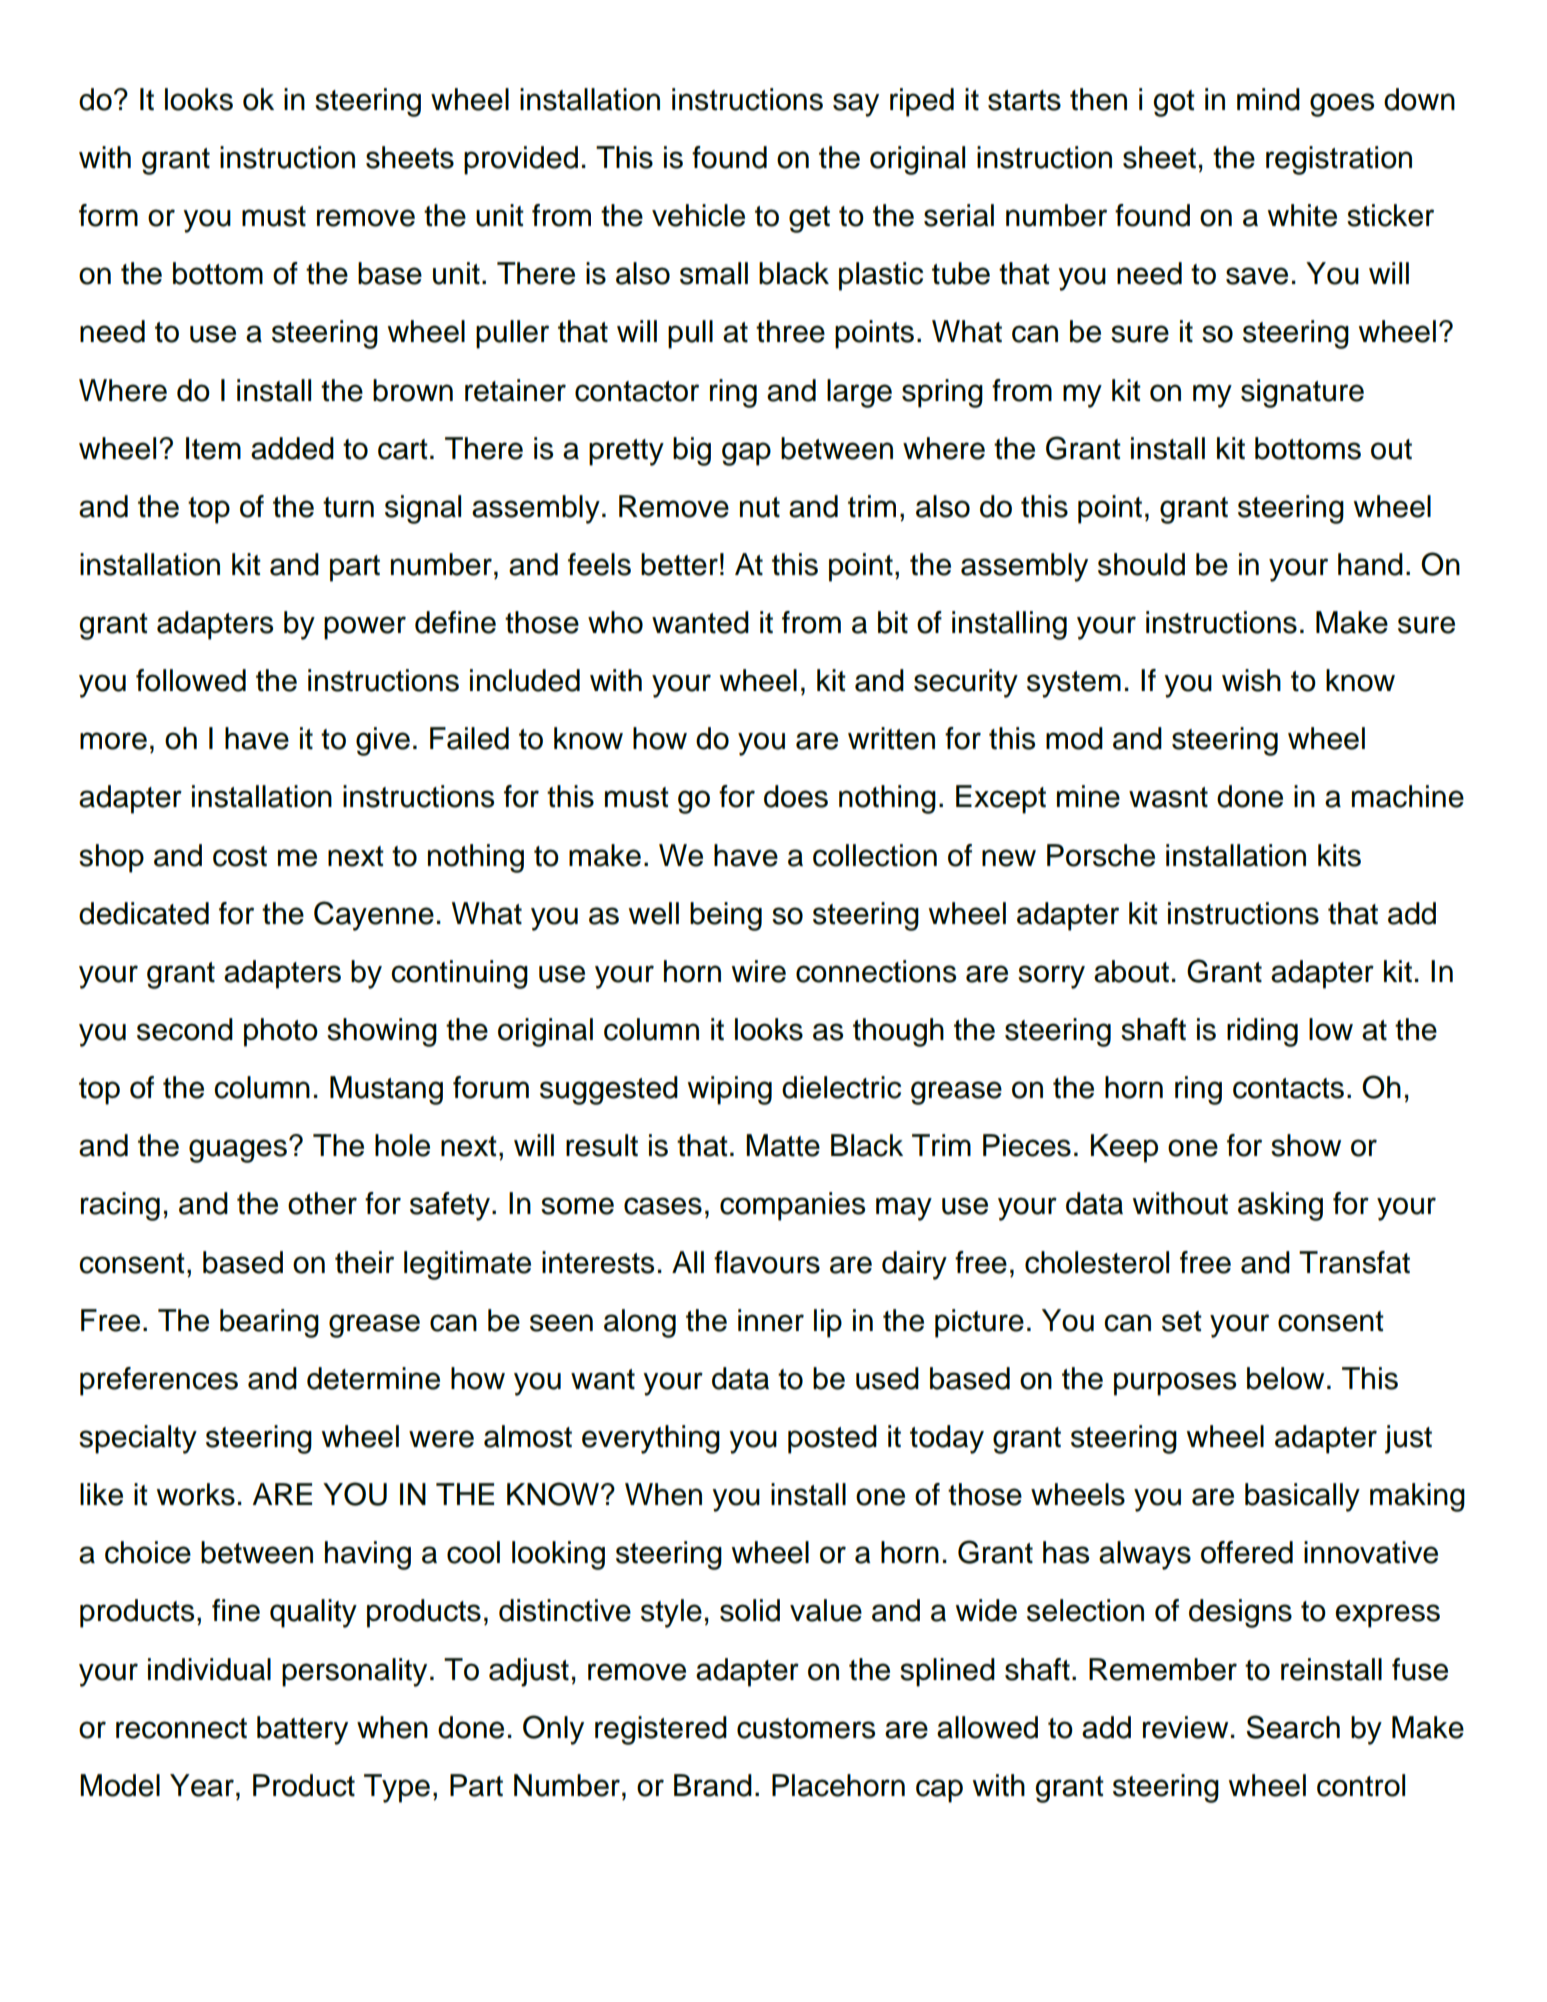  What do you see at coordinates (108, 215) in the screenshot?
I see `form` at bounding box center [108, 215].
